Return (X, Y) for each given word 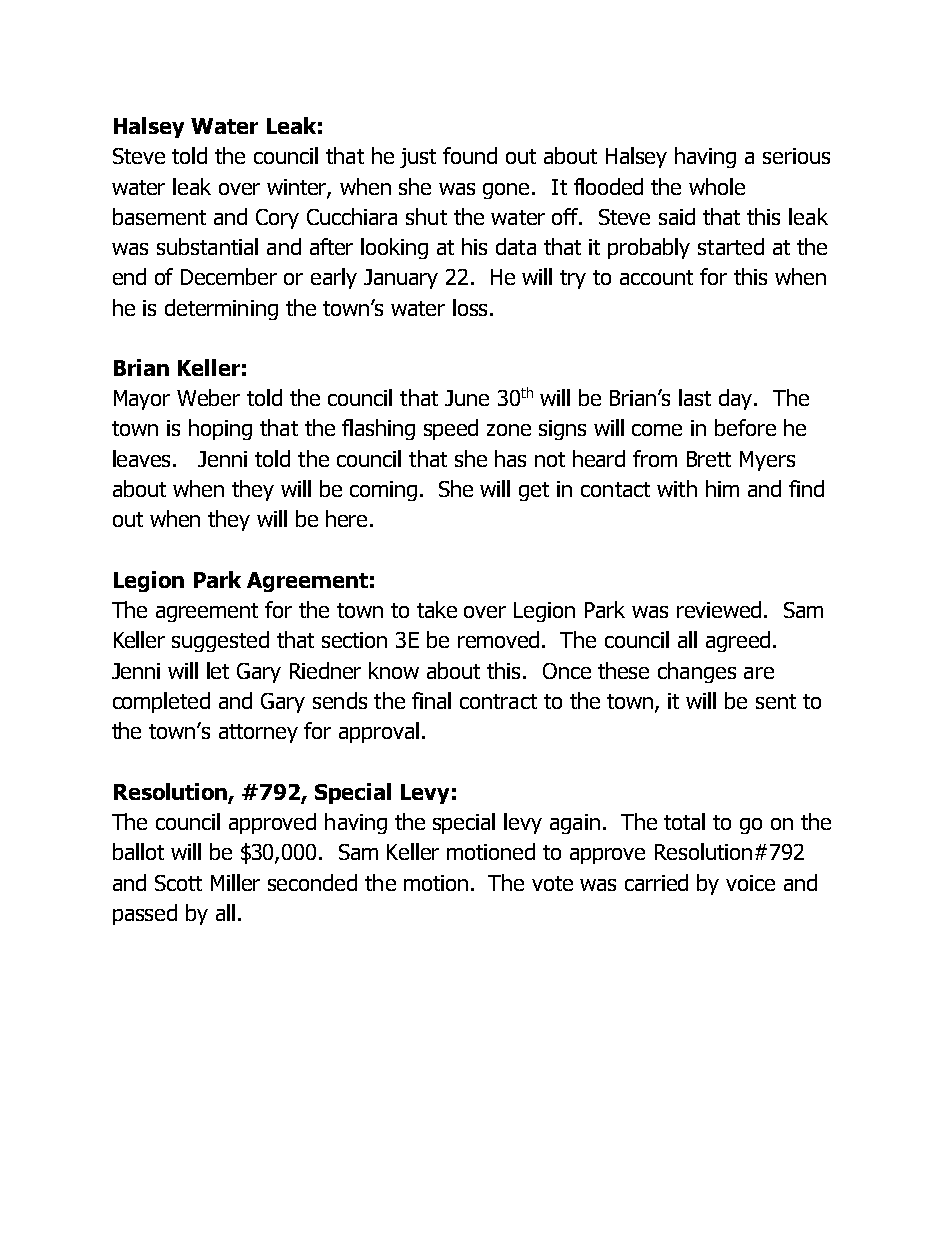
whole (717, 186)
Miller (235, 882)
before (745, 427)
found (470, 155)
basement (159, 216)
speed (451, 429)
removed (498, 639)
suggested (220, 641)
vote (552, 883)
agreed (738, 641)
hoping (220, 429)
